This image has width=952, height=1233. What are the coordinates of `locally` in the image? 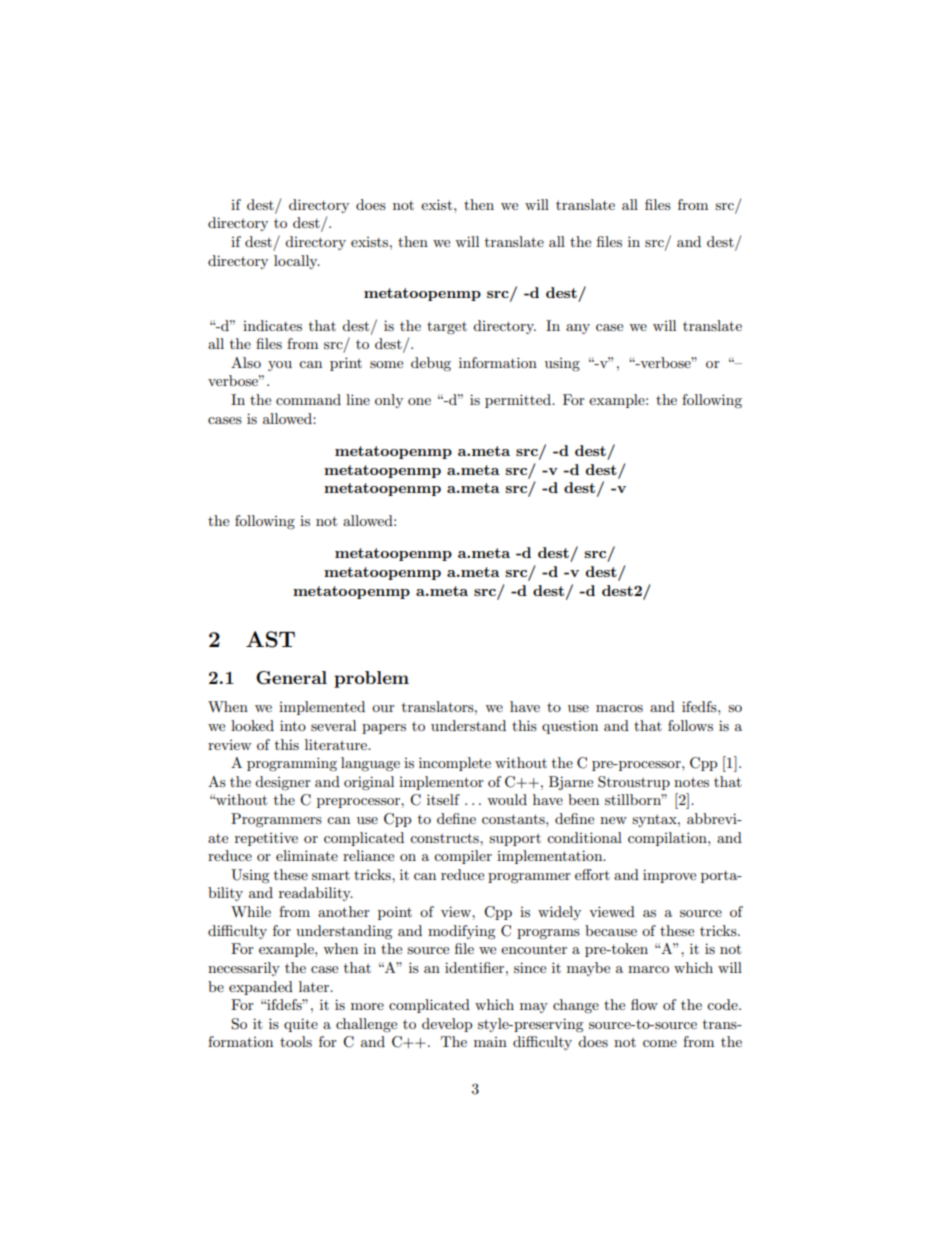 It's located at (297, 262).
